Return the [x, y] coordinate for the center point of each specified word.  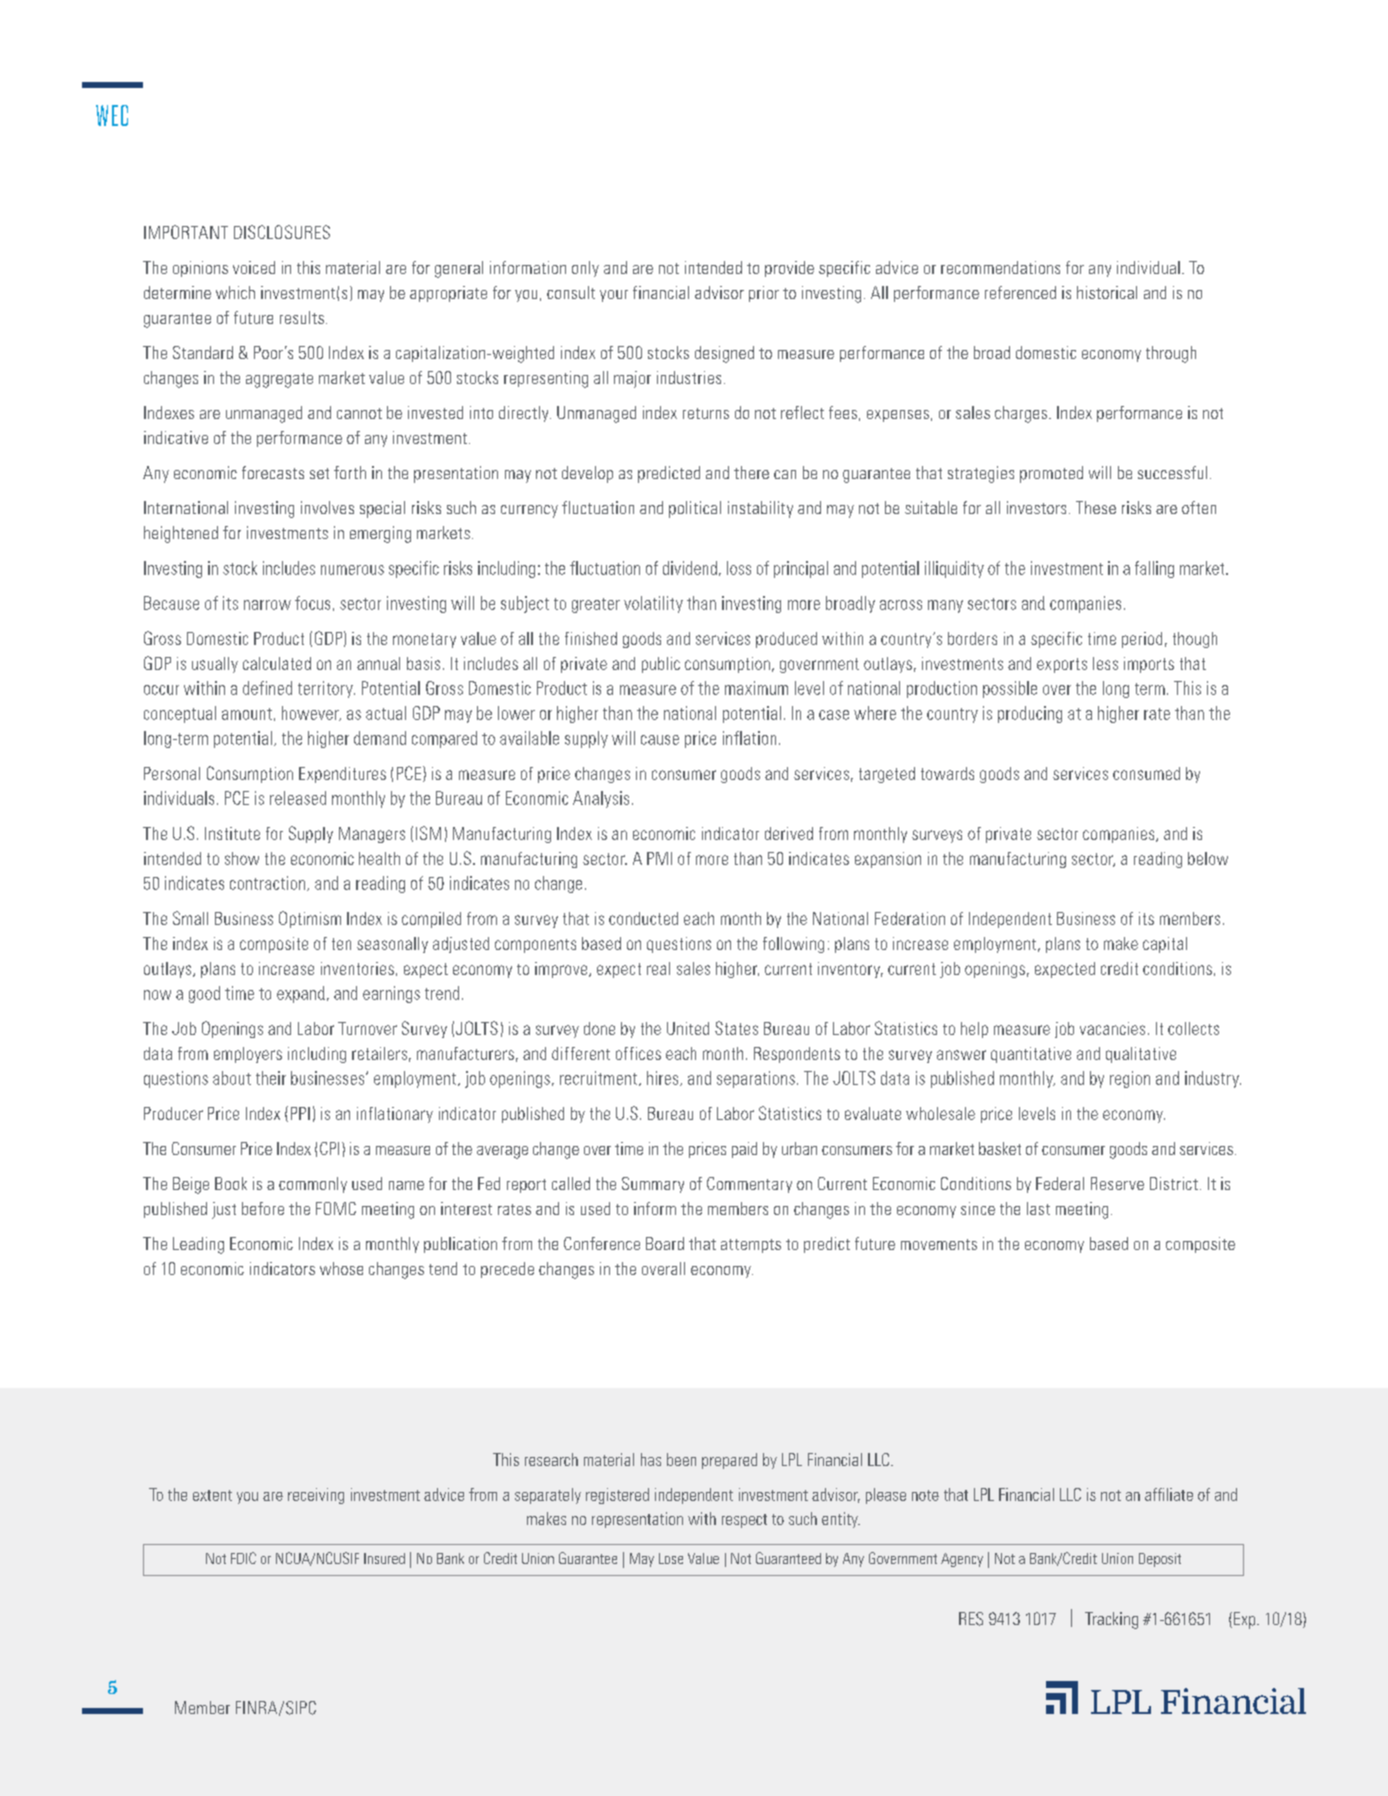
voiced [254, 267]
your [614, 296]
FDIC [243, 1558]
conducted [643, 918]
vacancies [1112, 1028]
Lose [671, 1558]
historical [1107, 292]
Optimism [310, 919]
